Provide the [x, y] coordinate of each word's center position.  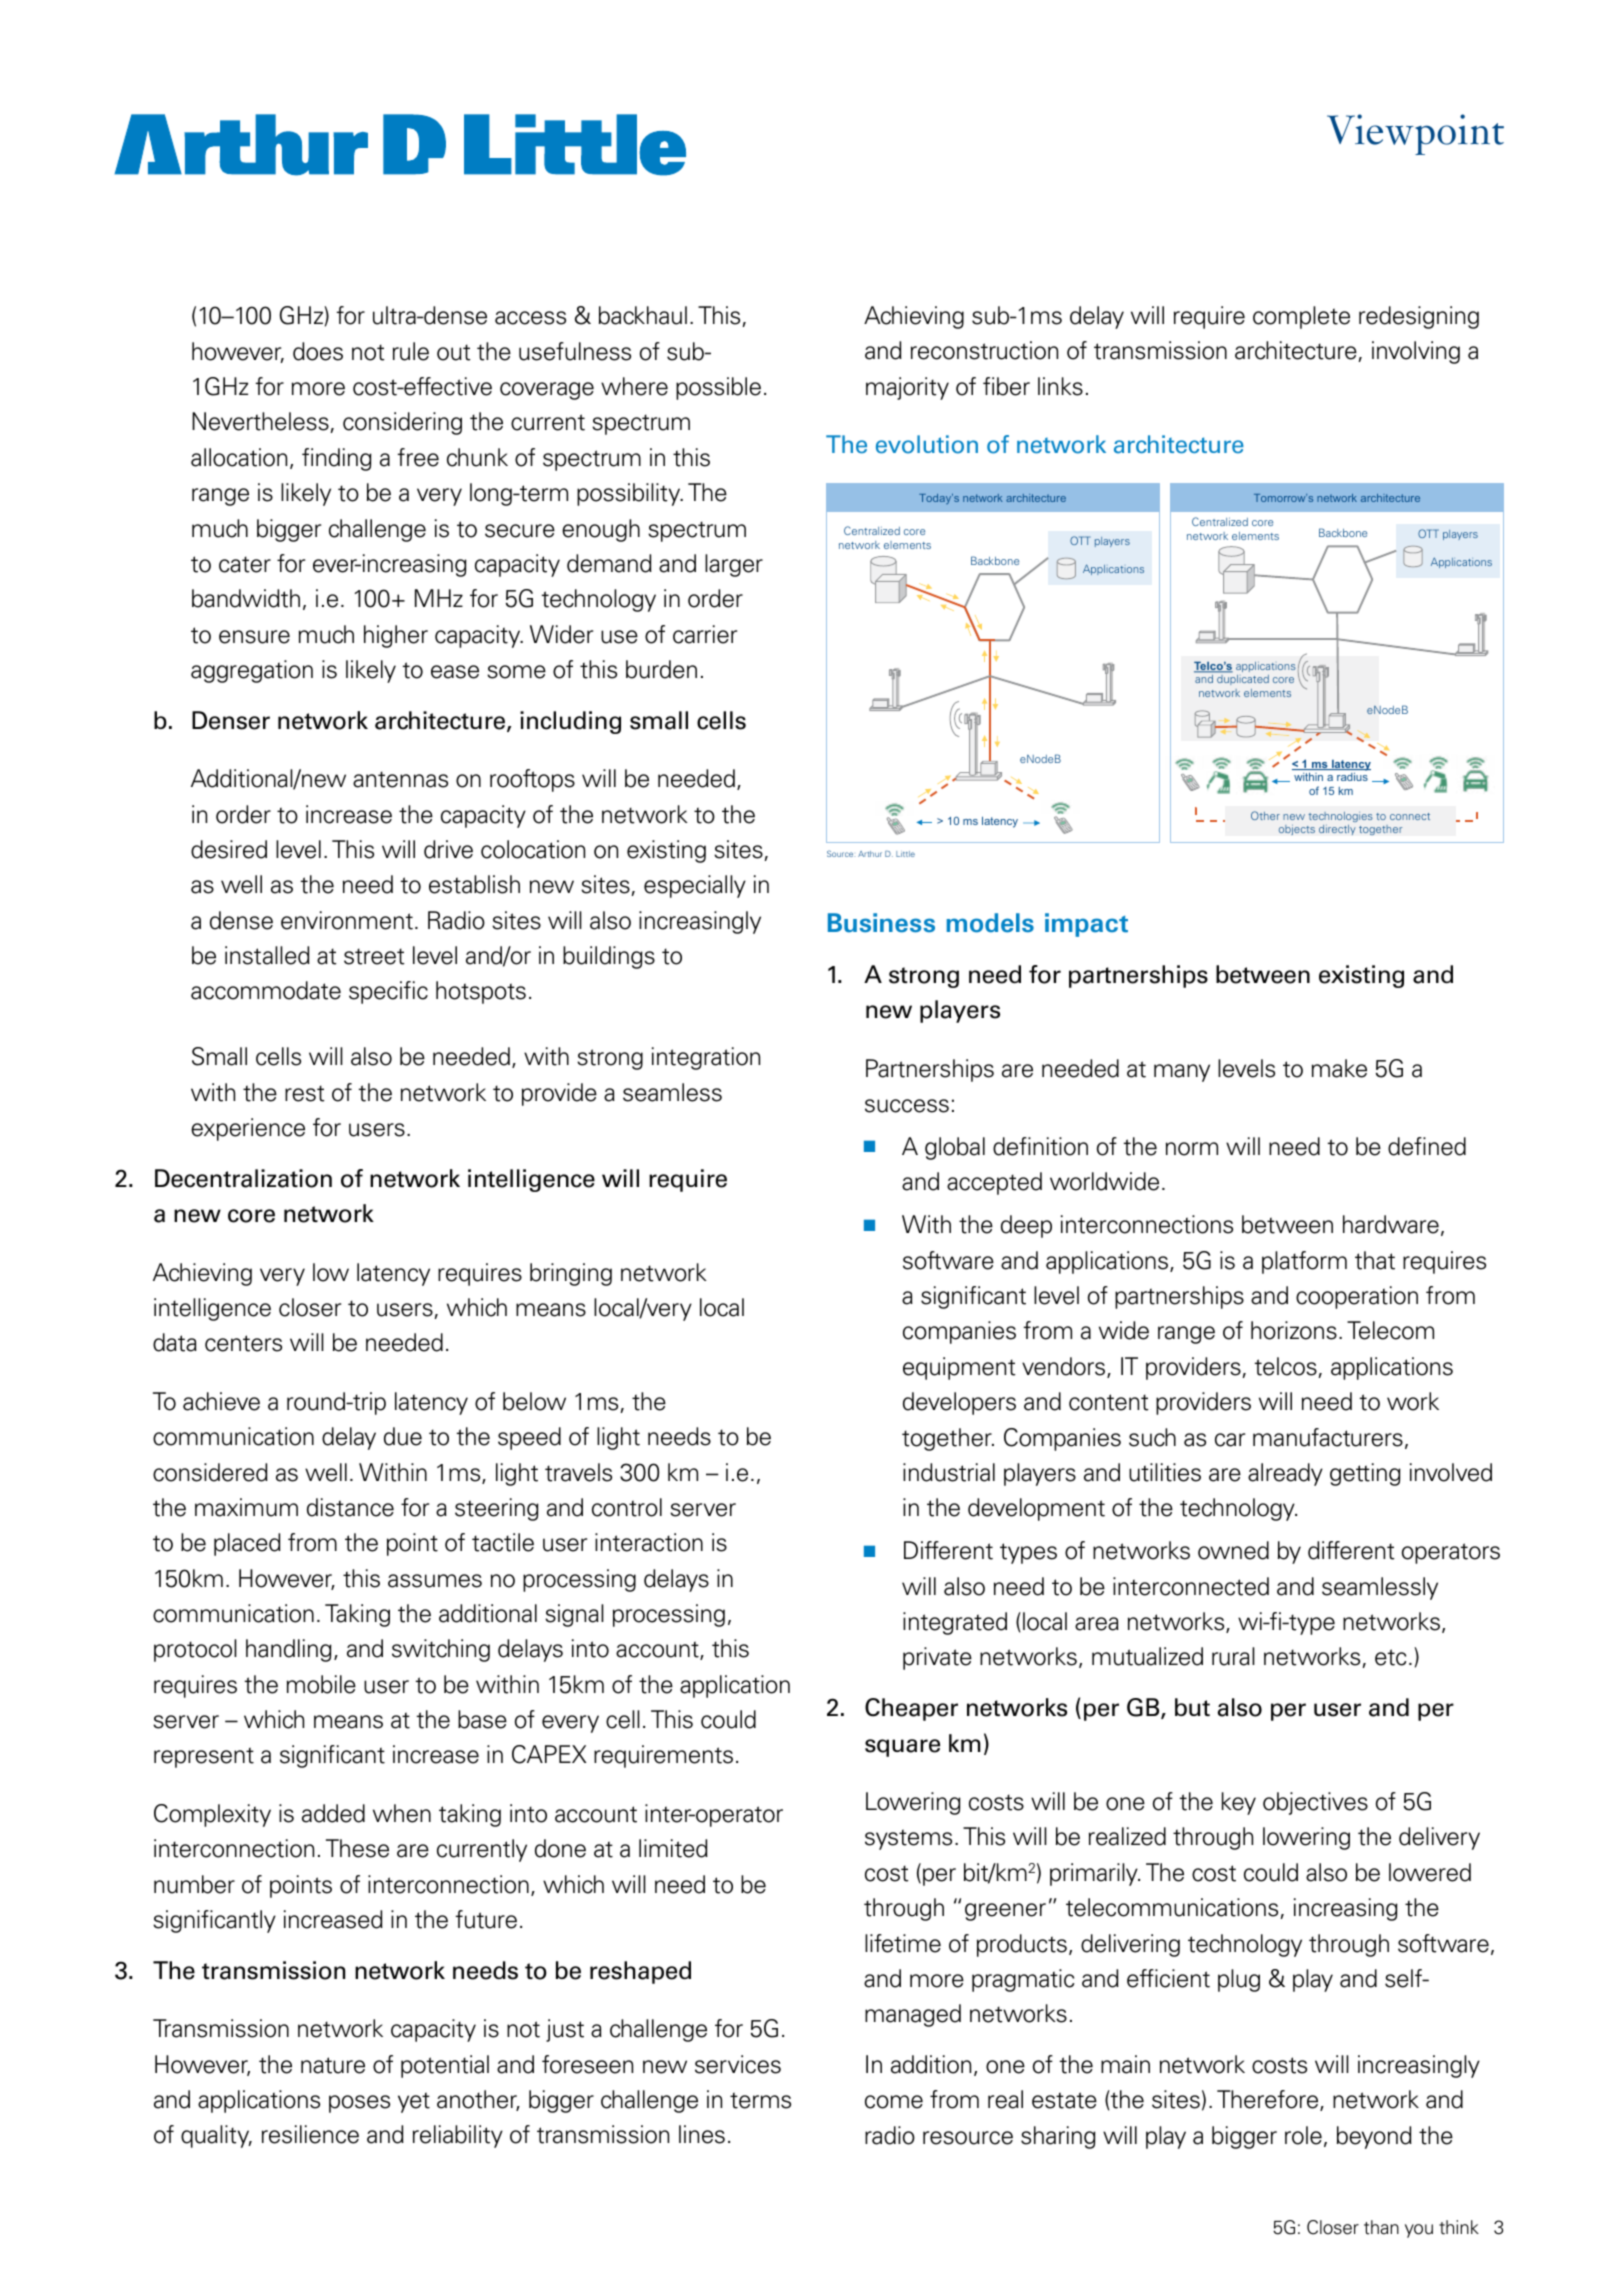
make [1339, 1068]
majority [907, 388]
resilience [310, 2134]
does [318, 351]
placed [247, 1544]
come [894, 2102]
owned [1233, 1550]
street [374, 956]
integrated [955, 1623]
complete [1301, 317]
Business [881, 923]
